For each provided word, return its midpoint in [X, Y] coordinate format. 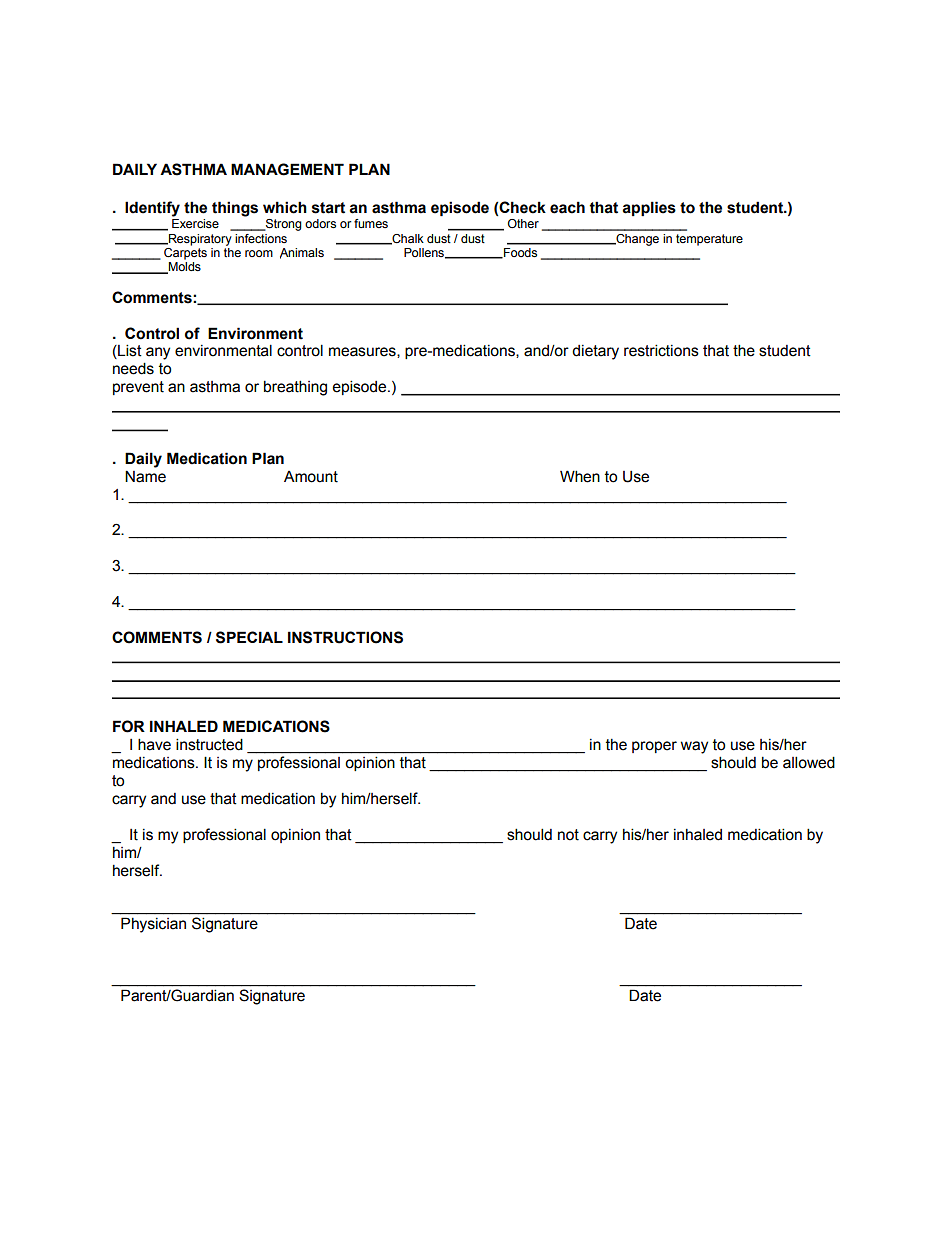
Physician [153, 925]
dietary [595, 352]
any [158, 353]
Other [523, 223]
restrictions [661, 350]
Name [145, 476]
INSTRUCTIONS [345, 637]
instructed [209, 744]
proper [654, 747]
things [235, 209]
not [568, 835]
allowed [809, 762]
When [580, 476]
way [694, 747]
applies [649, 208]
